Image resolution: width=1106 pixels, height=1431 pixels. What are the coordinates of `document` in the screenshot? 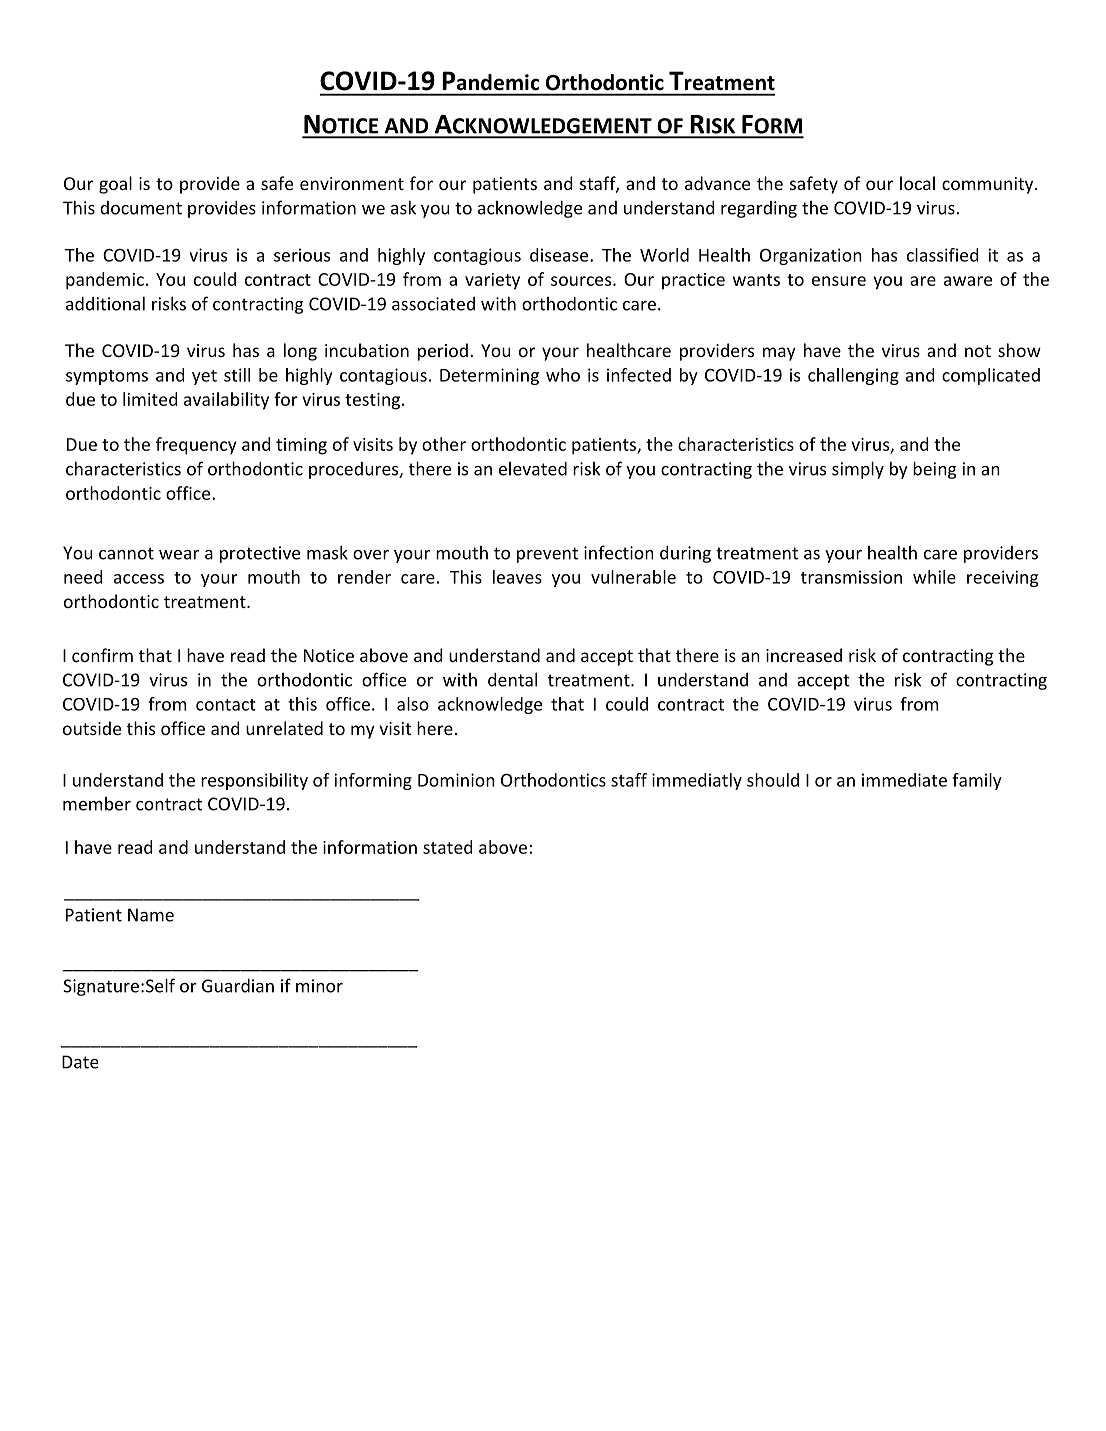 It's located at (141, 208).
